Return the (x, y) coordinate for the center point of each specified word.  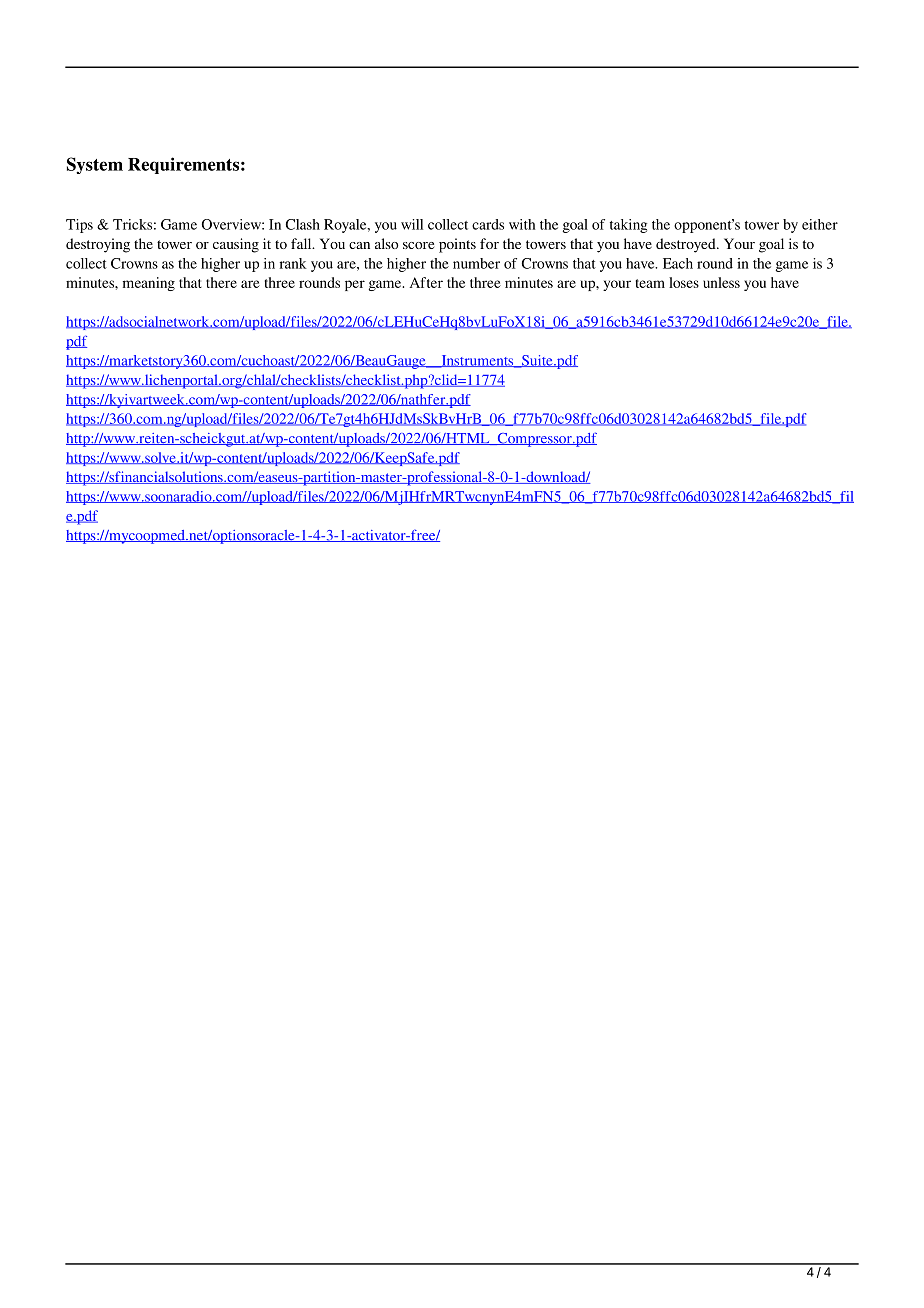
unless (721, 282)
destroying (98, 245)
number (476, 263)
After (426, 282)
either (820, 224)
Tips (79, 226)
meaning (149, 284)
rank (293, 263)
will (412, 224)
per (355, 285)
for (489, 243)
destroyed (687, 245)
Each (678, 263)
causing (236, 245)
